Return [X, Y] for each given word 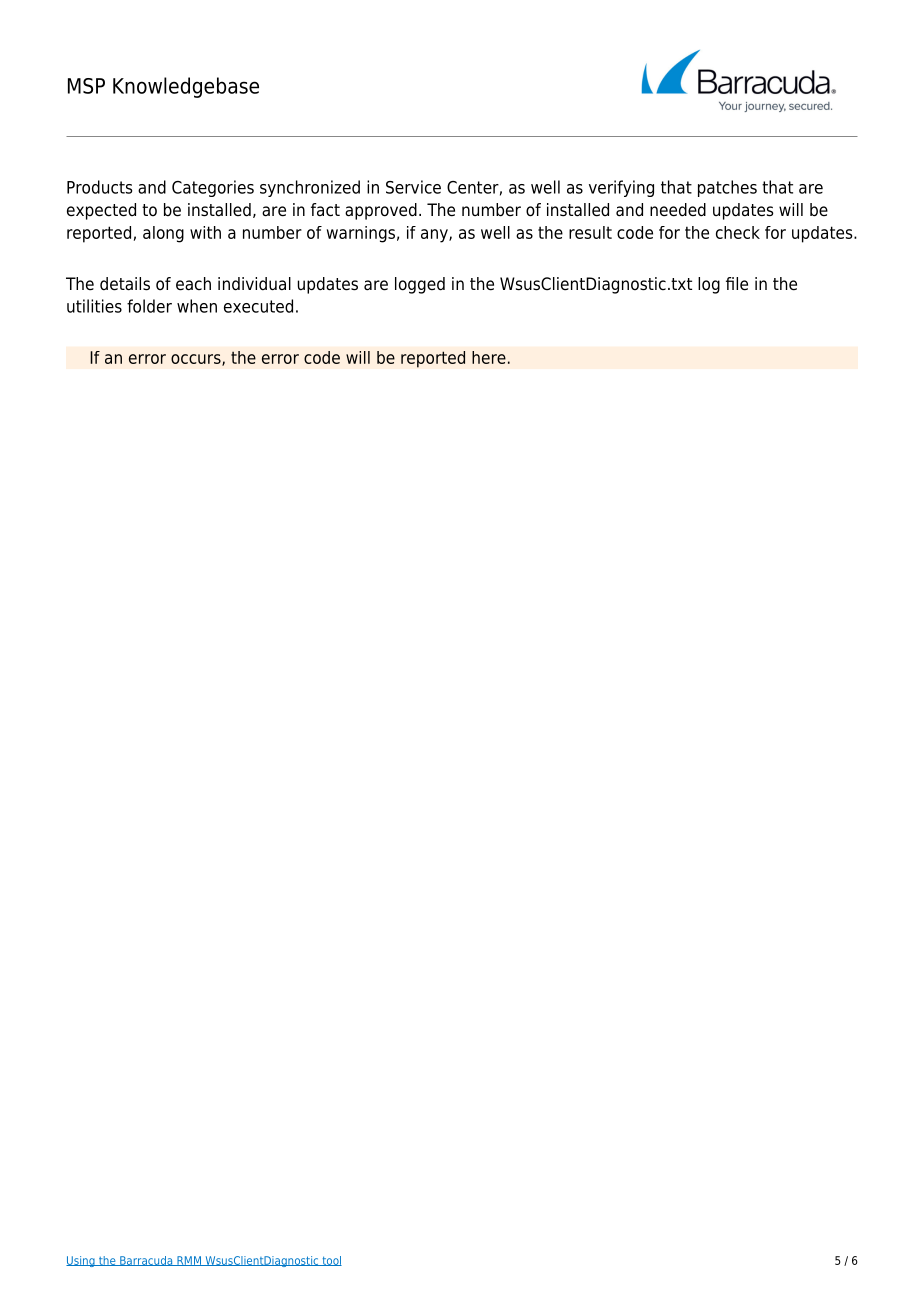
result [590, 232]
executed [258, 306]
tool [331, 1261]
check [738, 232]
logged [420, 285]
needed [678, 210]
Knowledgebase [186, 87]
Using [81, 1261]
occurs [197, 360]
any [435, 236]
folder [149, 306]
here [489, 357]
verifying [621, 188]
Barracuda [146, 1261]
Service [413, 187]
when [197, 306]
